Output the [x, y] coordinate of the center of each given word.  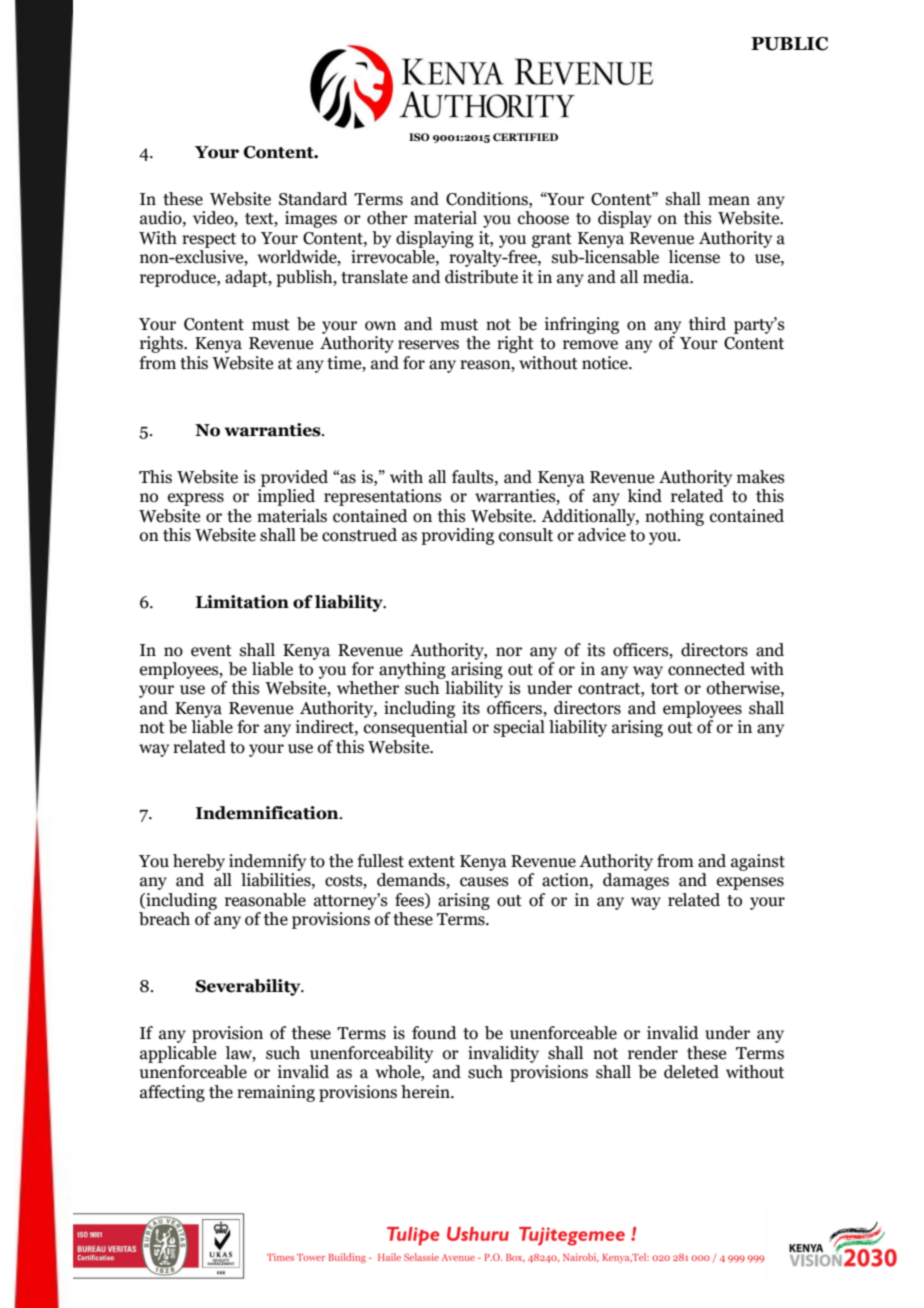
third [707, 324]
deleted [691, 1072]
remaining [276, 1093]
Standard [313, 199]
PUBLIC [789, 44]
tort [665, 689]
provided [294, 478]
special [519, 728]
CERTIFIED [525, 137]
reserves [428, 345]
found [434, 1033]
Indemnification [268, 813]
